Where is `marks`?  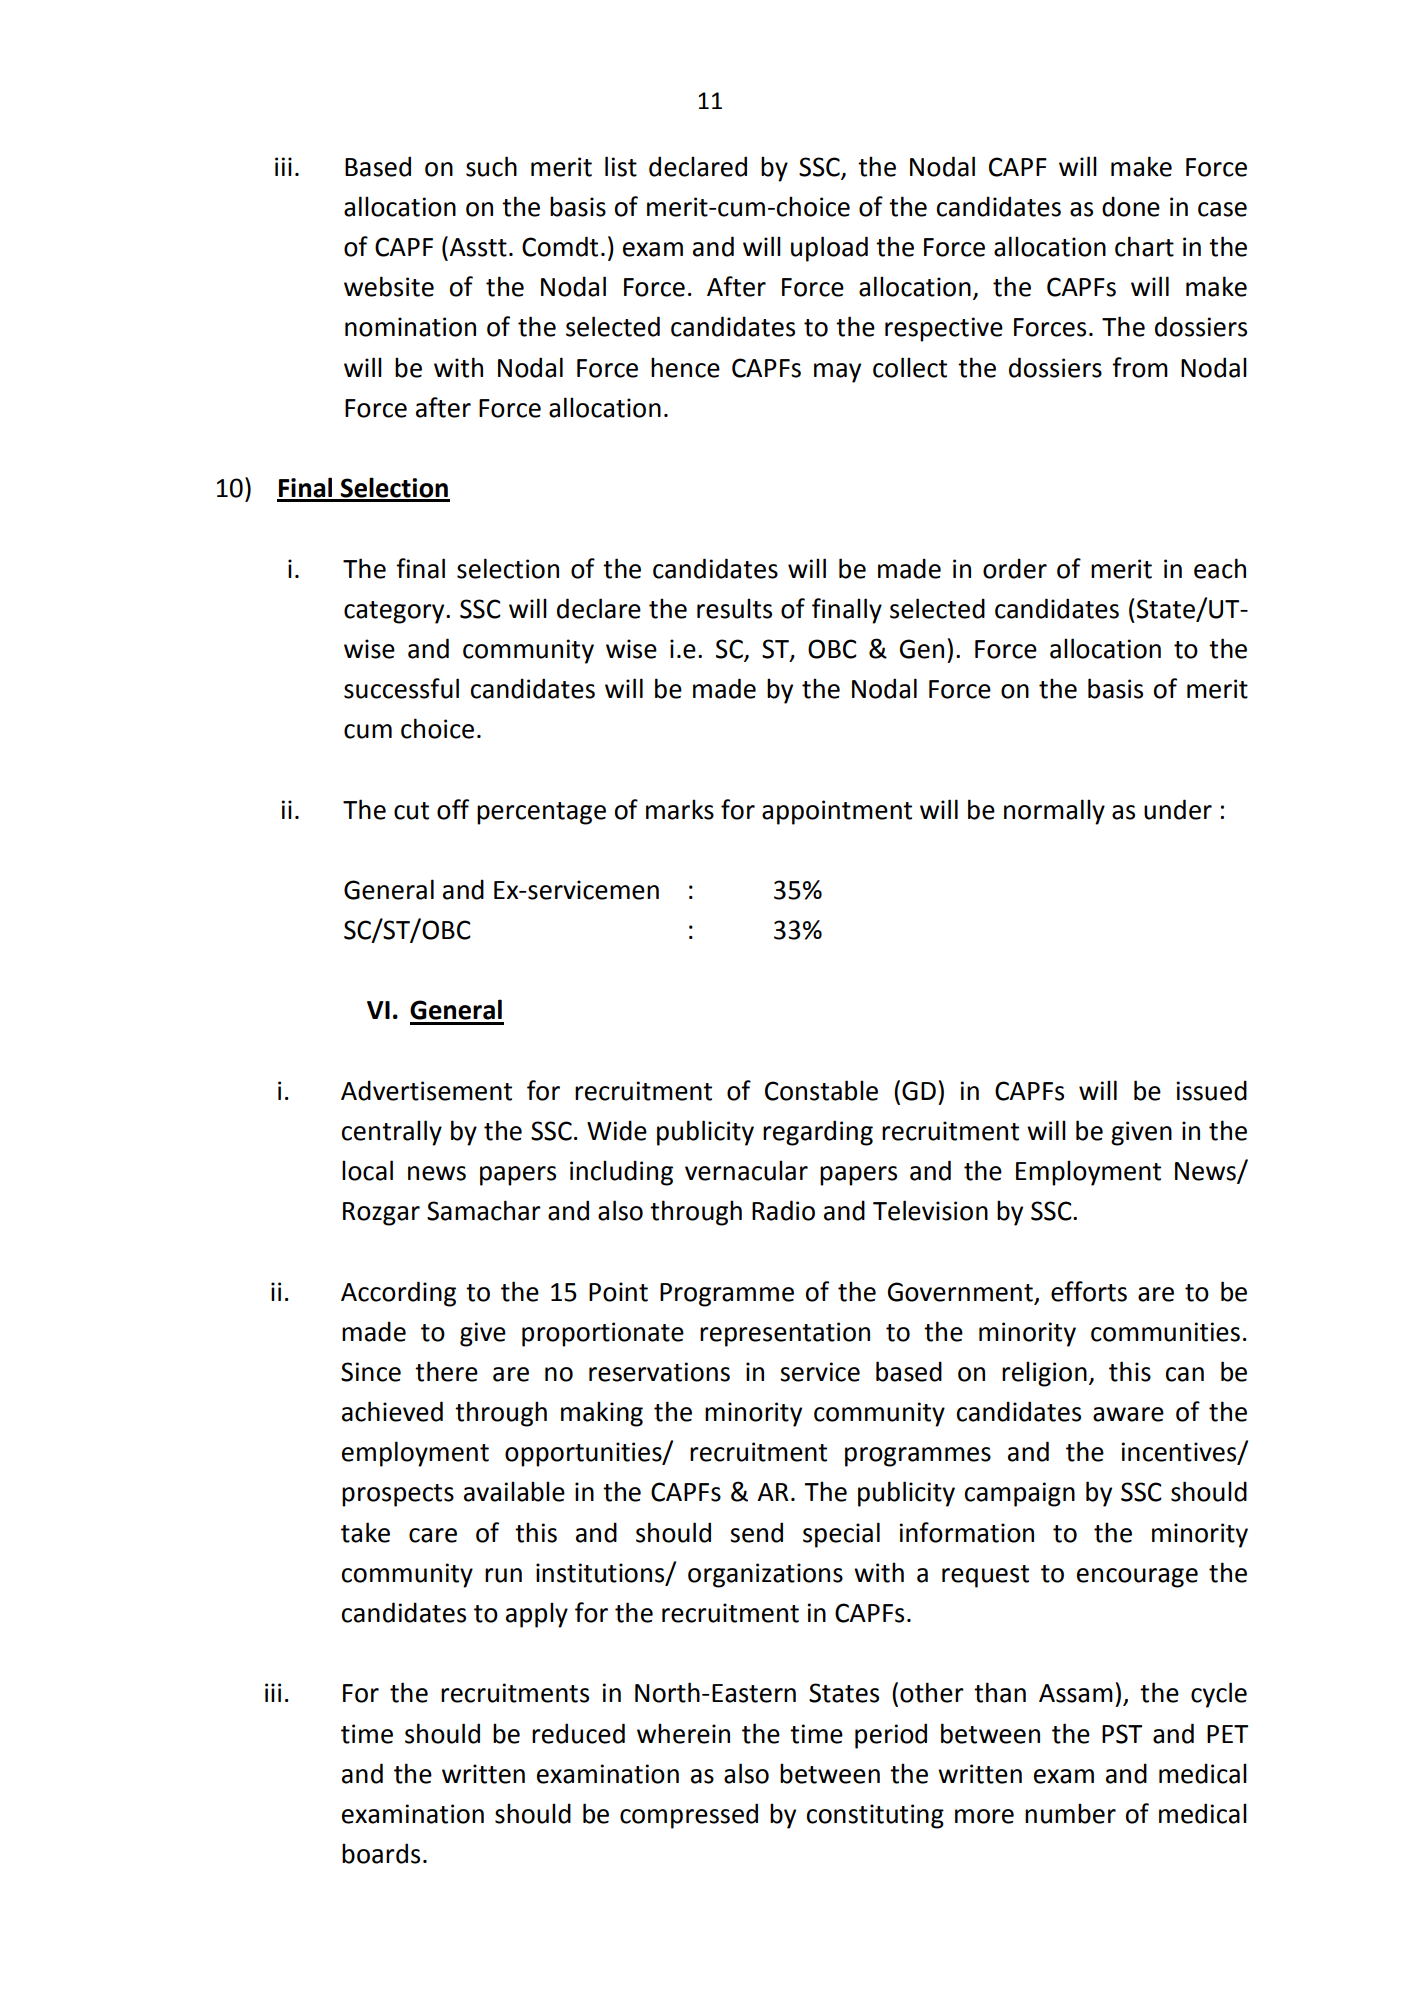
marks is located at coordinates (680, 809).
